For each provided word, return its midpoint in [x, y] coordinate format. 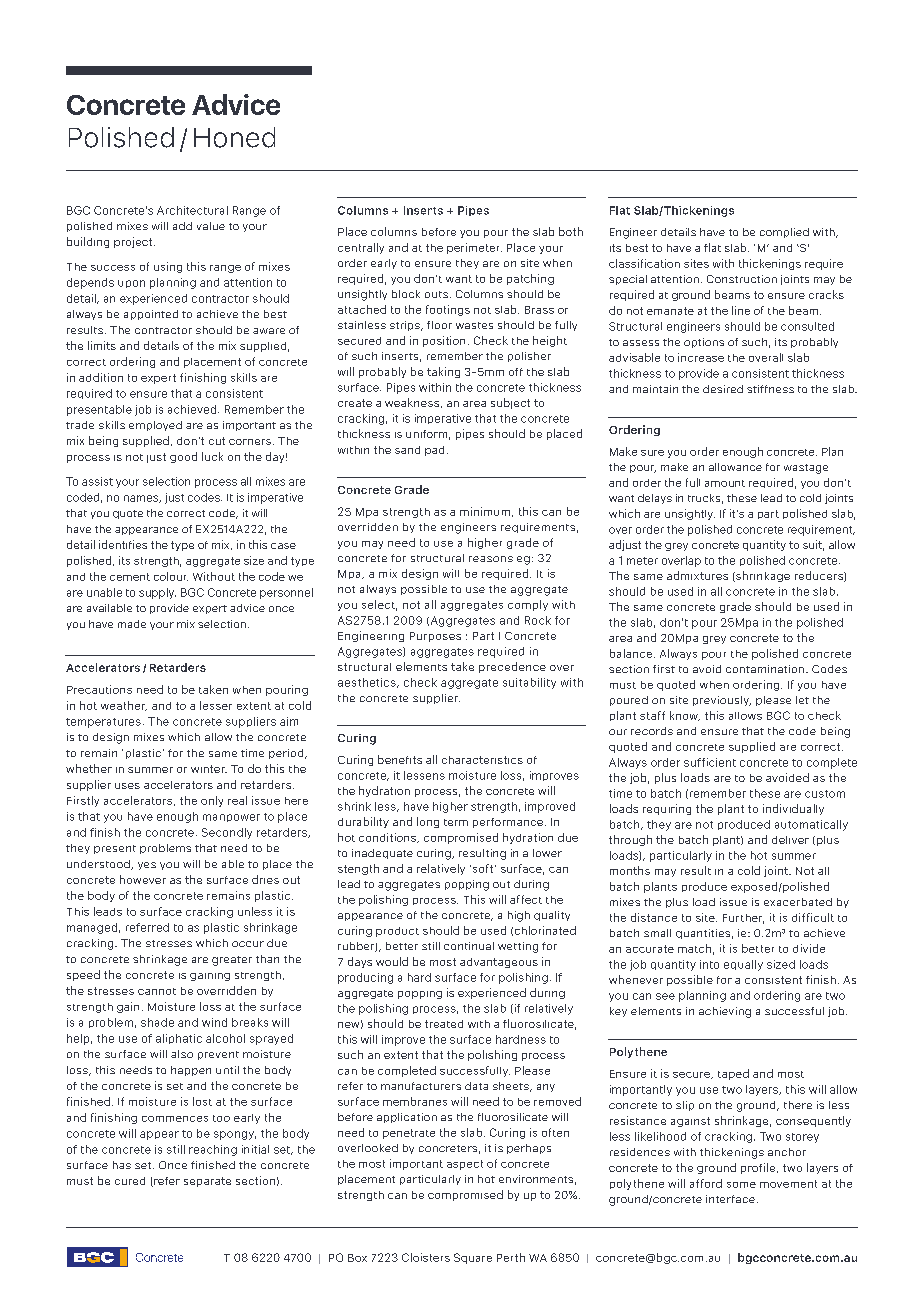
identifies [123, 544]
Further [743, 919]
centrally [361, 248]
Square [473, 1258]
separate [207, 1182]
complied [784, 233]
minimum [485, 511]
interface [730, 1199]
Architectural [192, 210]
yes [147, 866]
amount [725, 483]
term [456, 822]
